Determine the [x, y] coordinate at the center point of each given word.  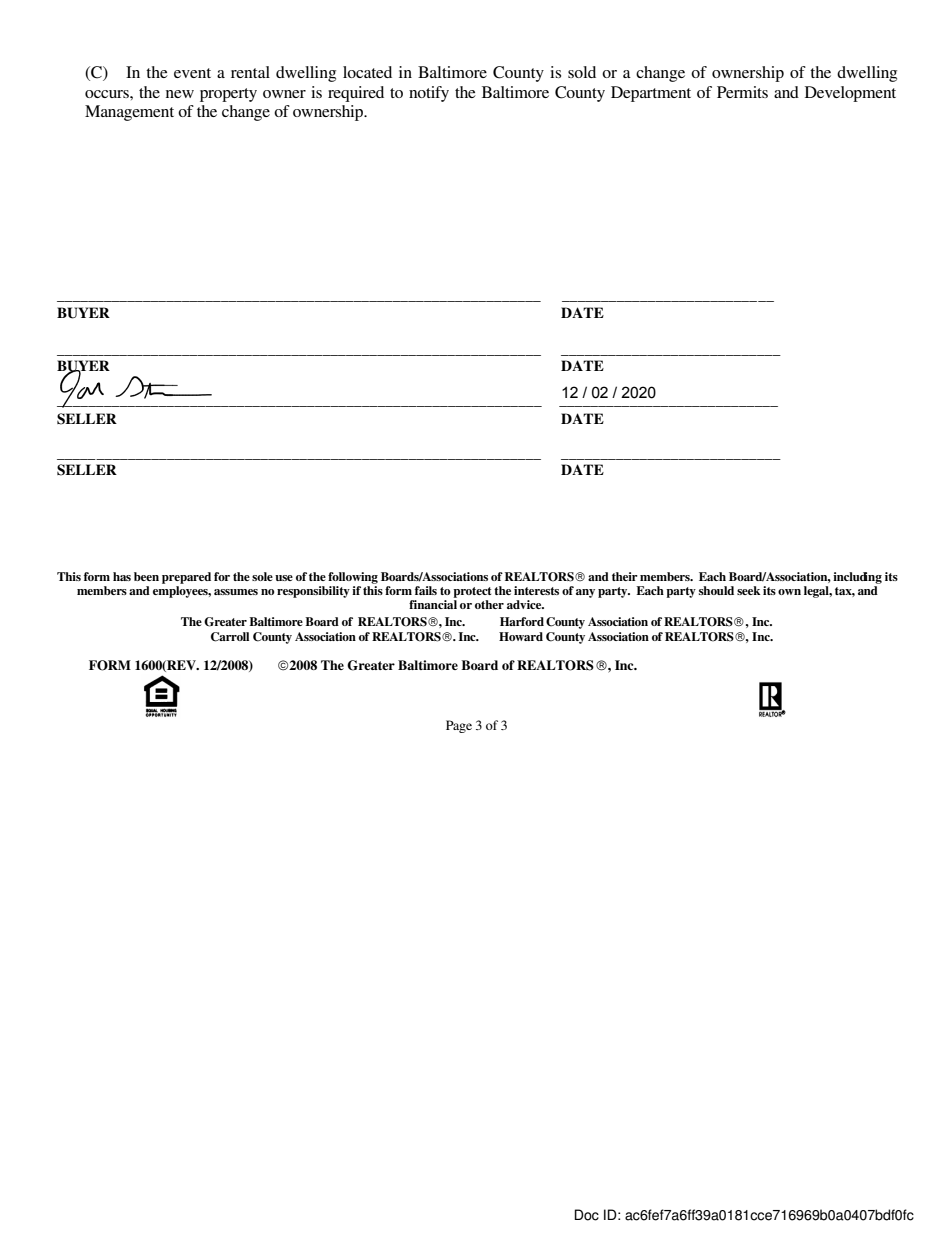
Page [459, 726]
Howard [521, 636]
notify [429, 94]
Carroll [230, 637]
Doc [587, 1215]
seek [749, 590]
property [228, 95]
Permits [742, 92]
